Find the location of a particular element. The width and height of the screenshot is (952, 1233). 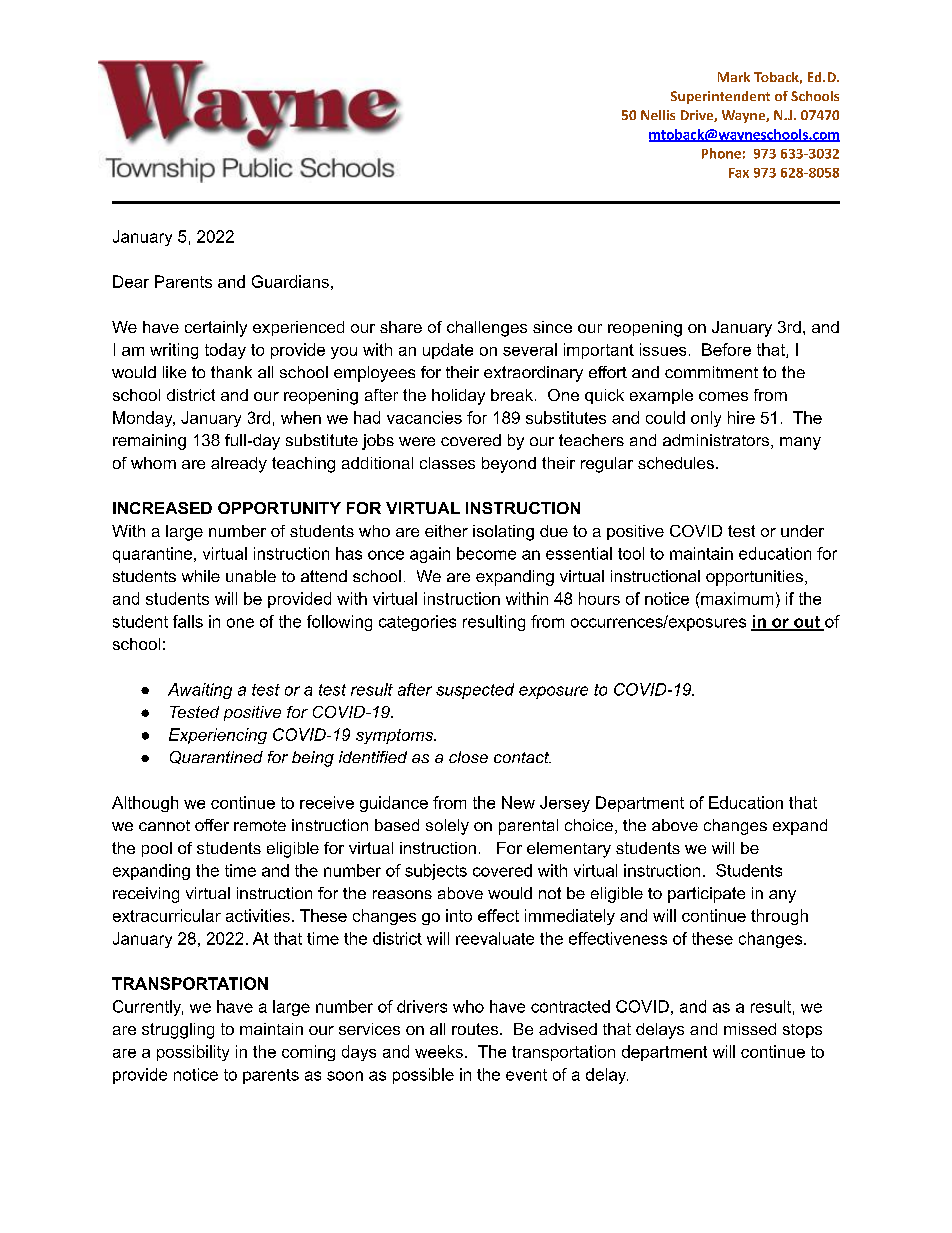

Mark is located at coordinates (734, 77).
